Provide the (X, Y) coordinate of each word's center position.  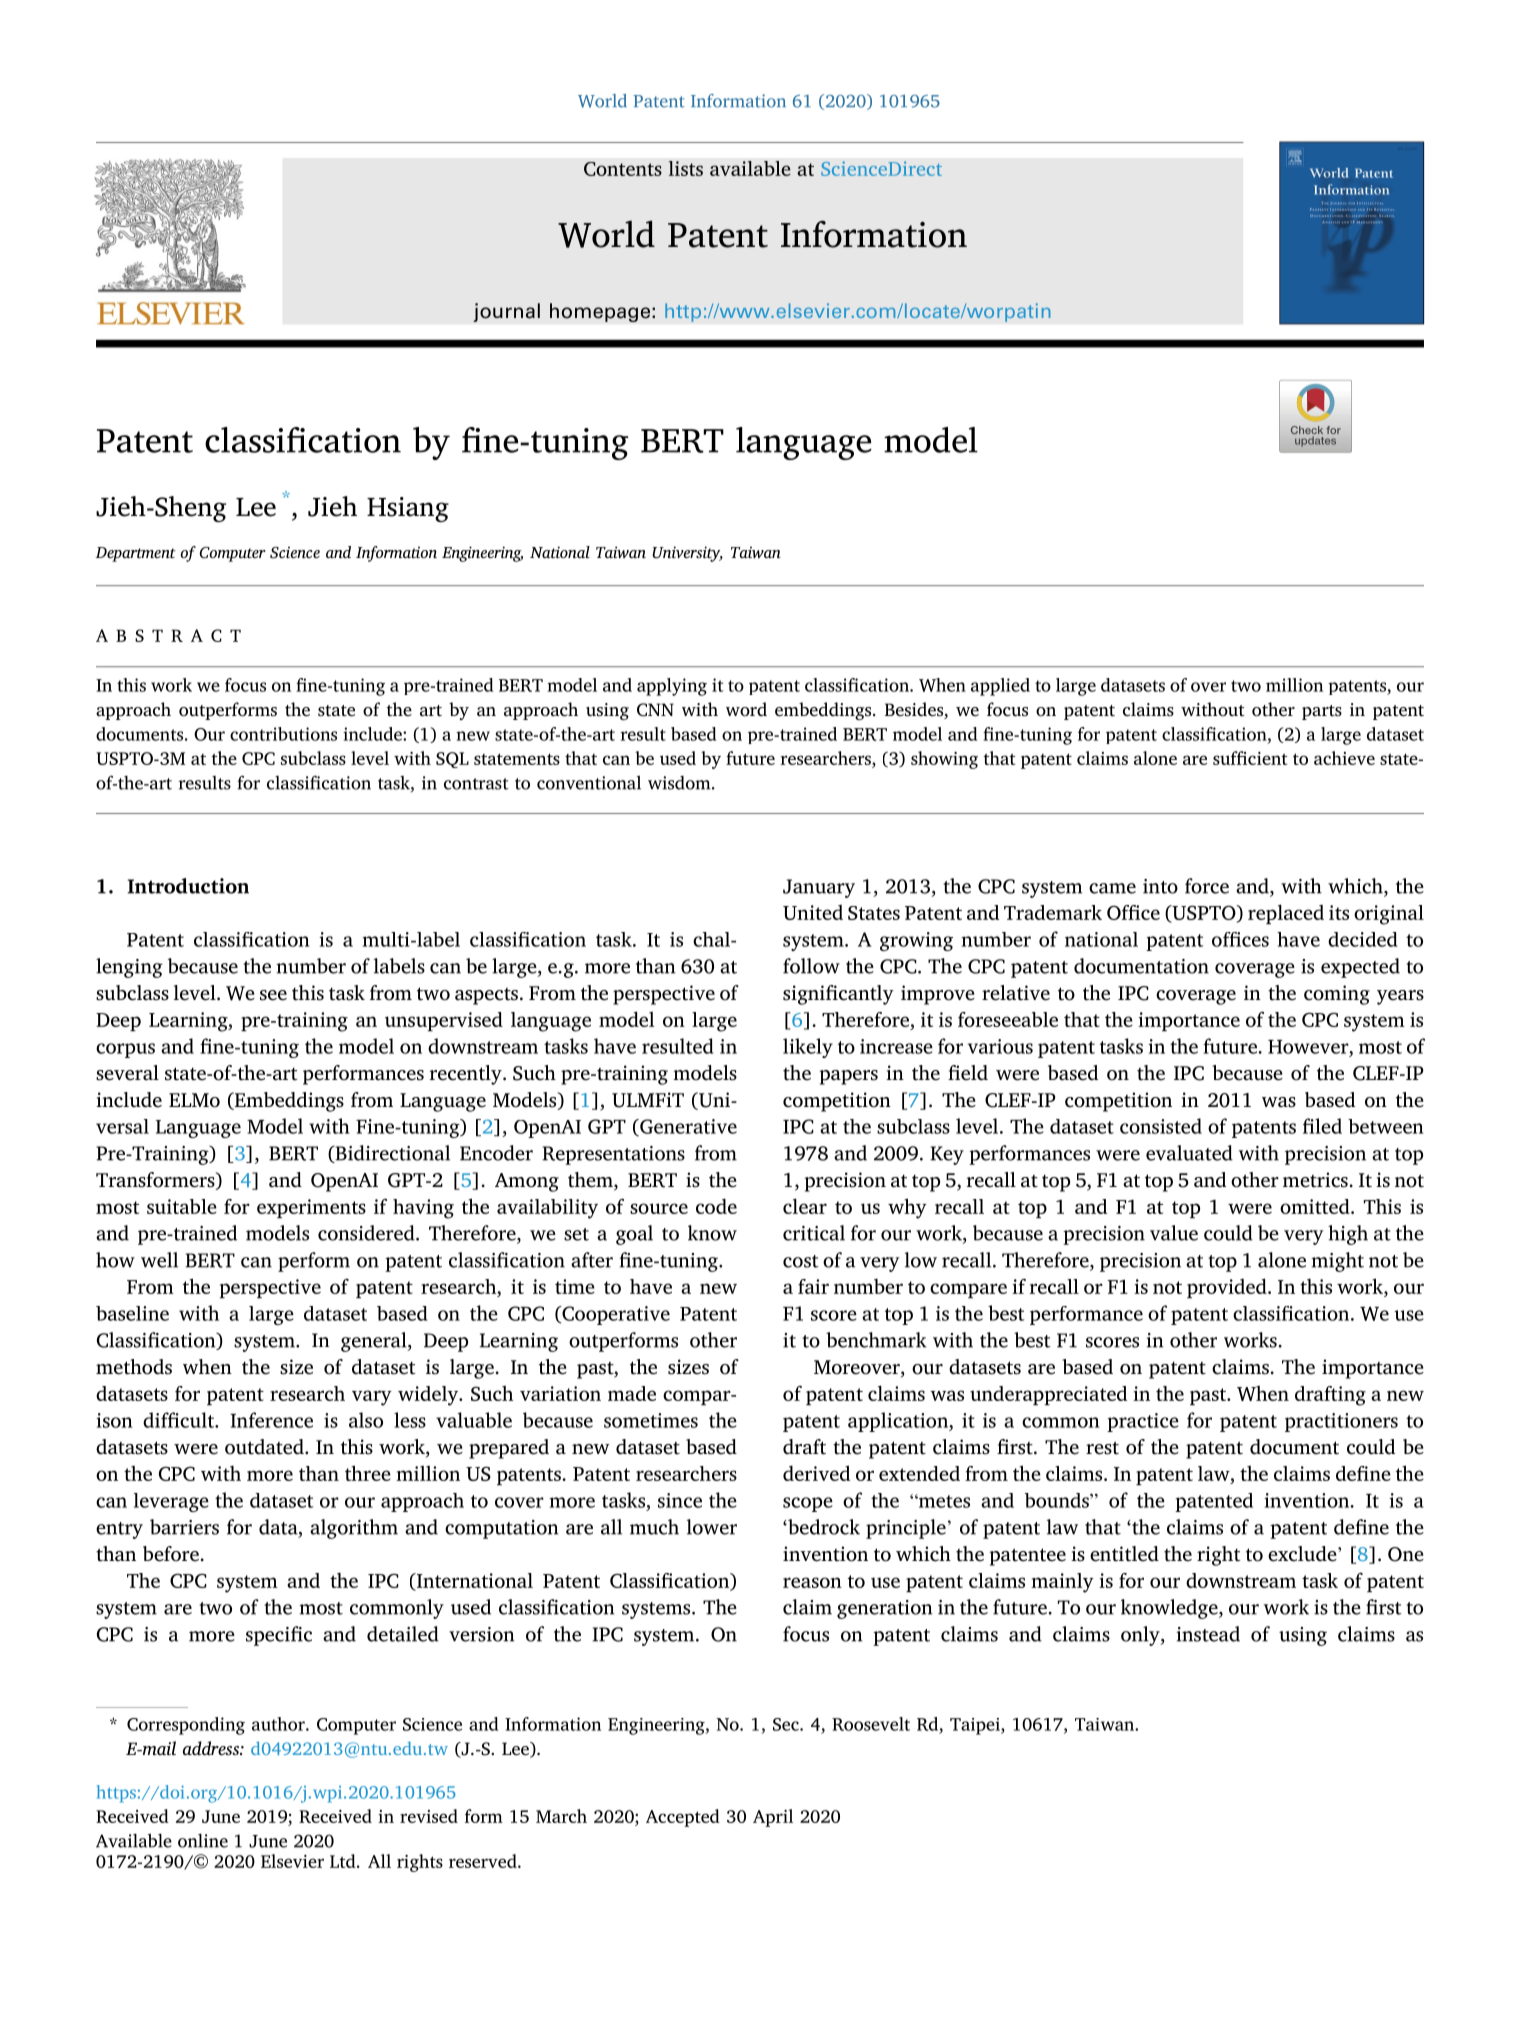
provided (1228, 1288)
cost (801, 1261)
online (203, 1840)
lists (686, 168)
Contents (623, 169)
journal (506, 312)
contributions (283, 734)
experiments (311, 1208)
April (773, 1818)
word (746, 709)
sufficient (1250, 758)
